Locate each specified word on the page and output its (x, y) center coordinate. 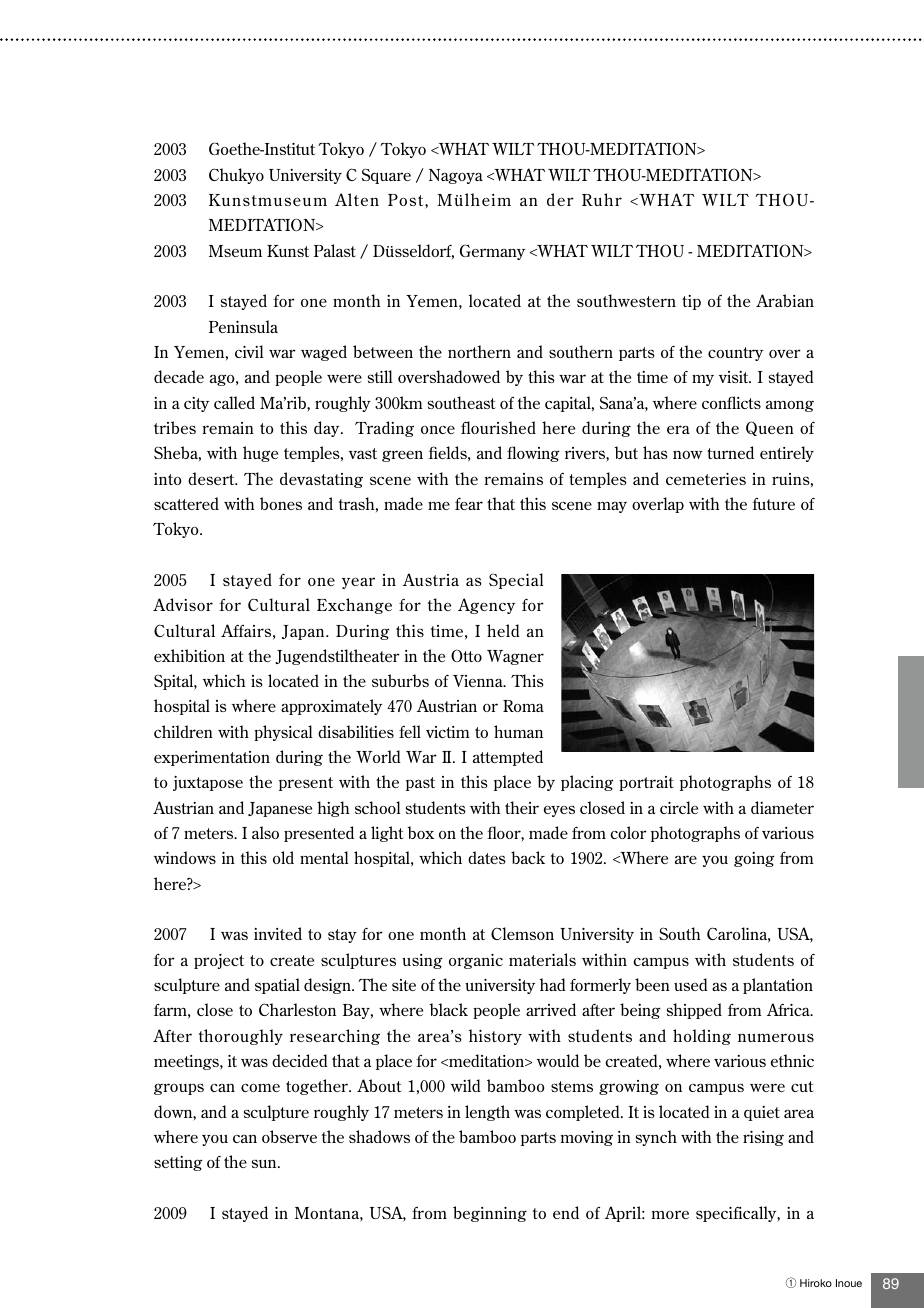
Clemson (522, 933)
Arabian (785, 300)
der (560, 199)
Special (516, 581)
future (773, 504)
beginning (490, 1214)
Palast (335, 250)
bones (281, 503)
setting (178, 1163)
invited (278, 933)
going (754, 859)
